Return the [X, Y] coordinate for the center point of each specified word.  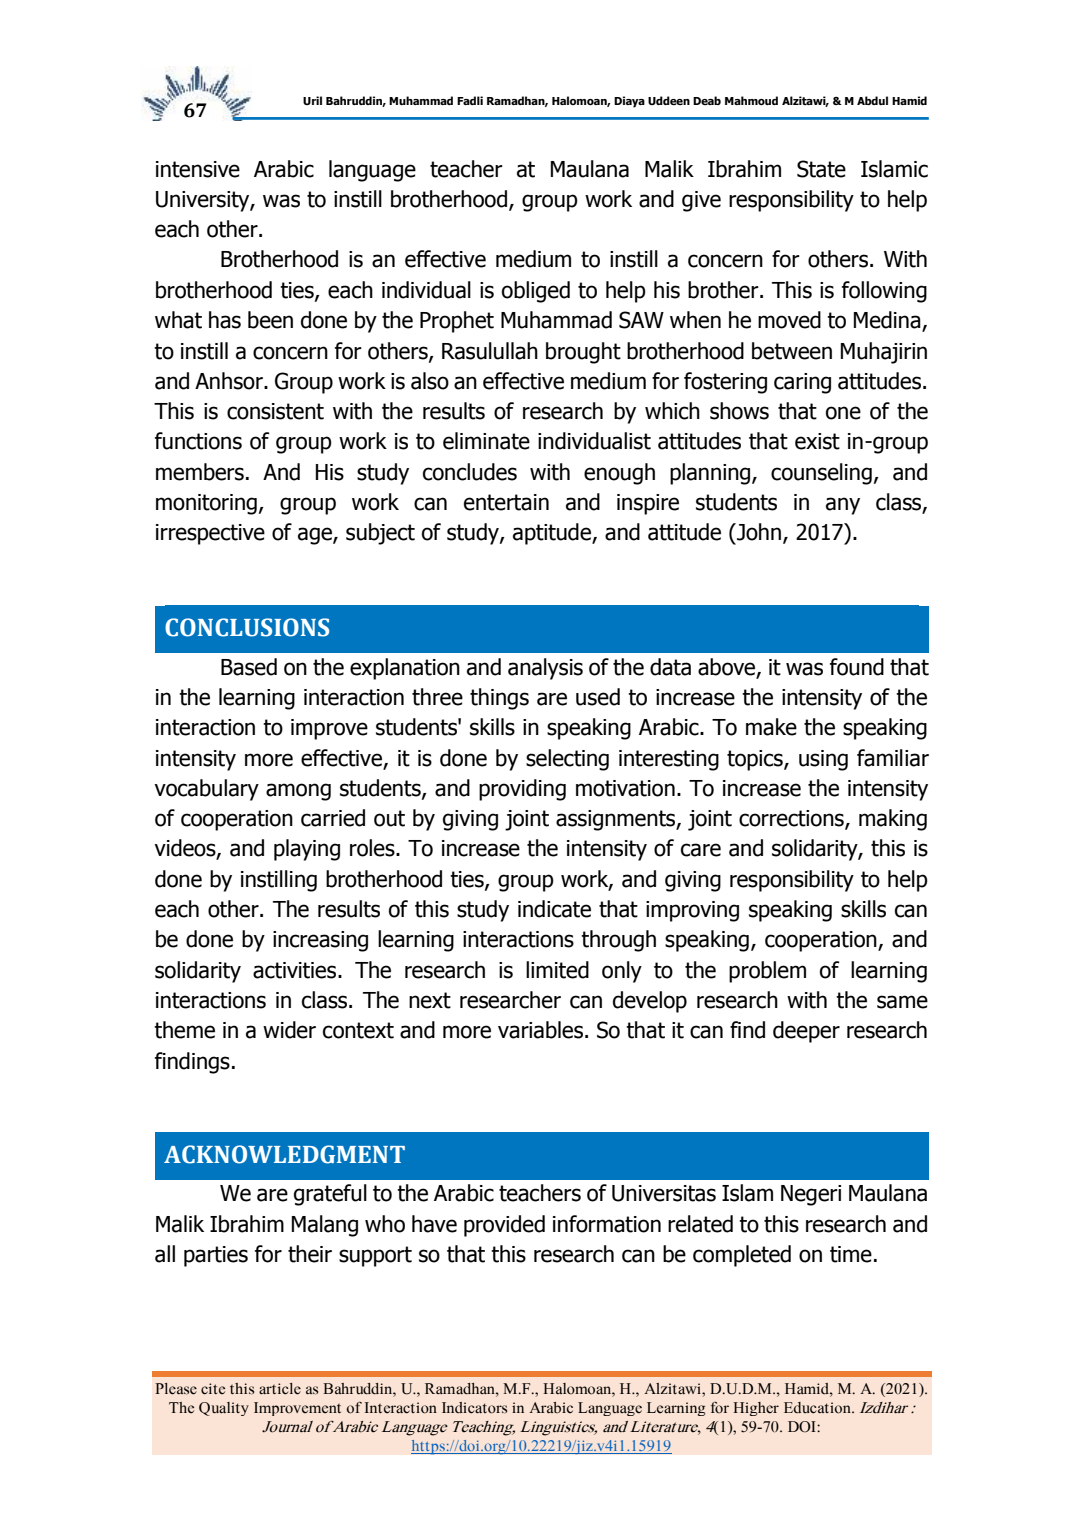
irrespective [210, 534]
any [843, 506]
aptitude [553, 534]
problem [767, 972]
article [280, 1389]
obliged [536, 292]
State [821, 169]
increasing [320, 941]
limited [557, 970]
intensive [198, 169]
